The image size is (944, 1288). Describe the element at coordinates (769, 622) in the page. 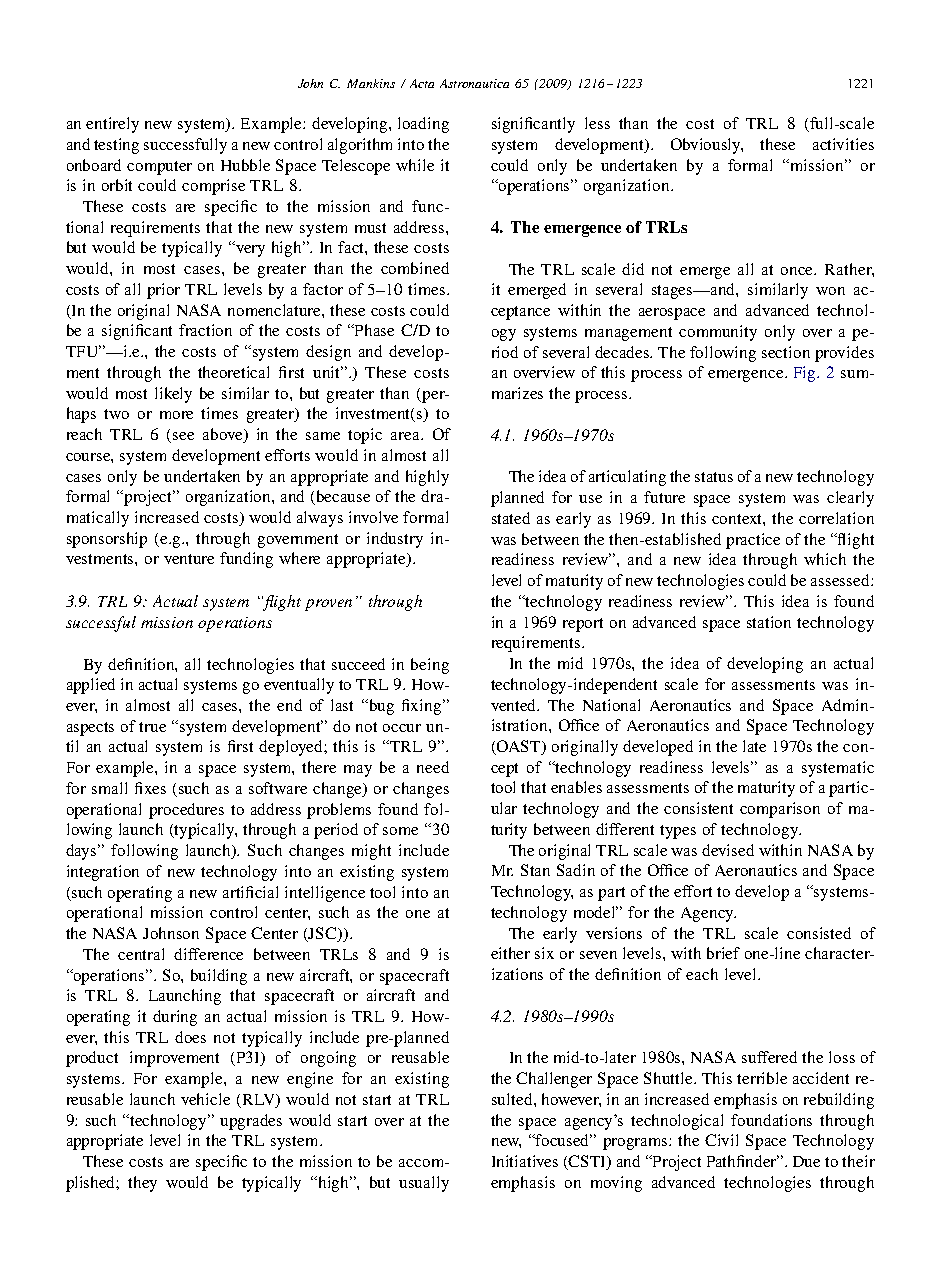

I see `station` at that location.
